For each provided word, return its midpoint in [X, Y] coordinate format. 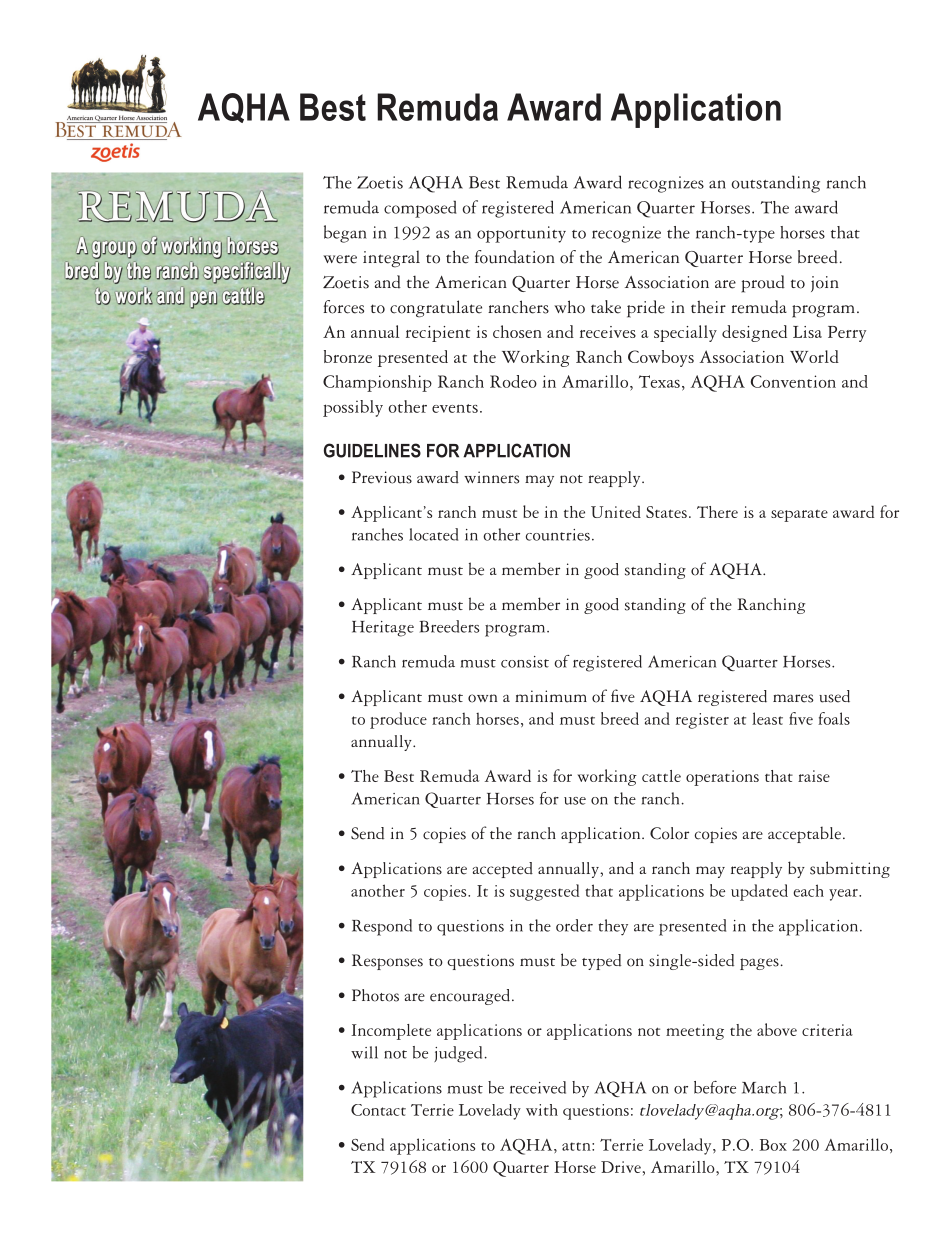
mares [793, 698]
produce [398, 720]
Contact [378, 1110]
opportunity [521, 234]
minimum [551, 696]
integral [391, 259]
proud [763, 284]
